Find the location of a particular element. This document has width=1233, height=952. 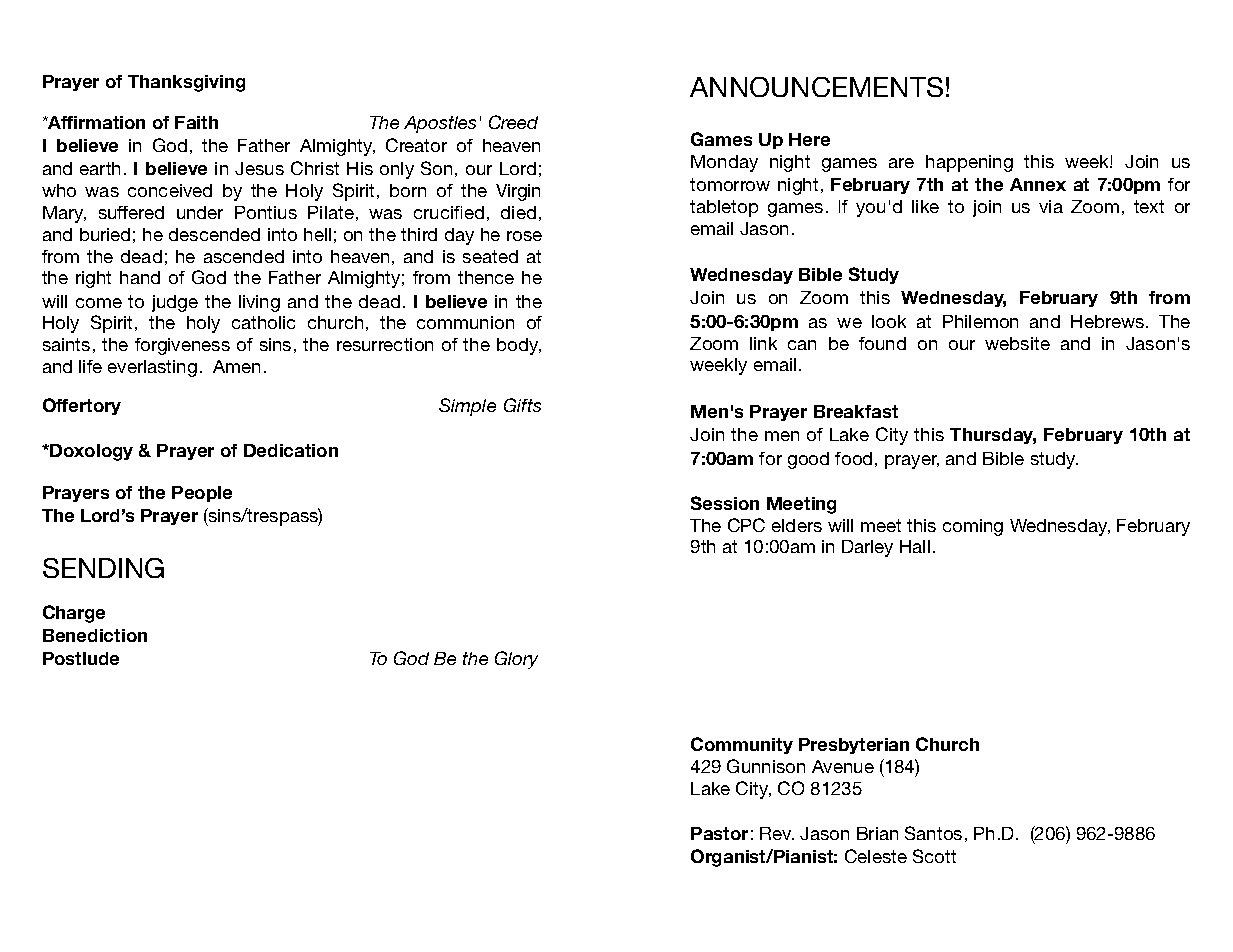

Santos is located at coordinates (933, 833).
